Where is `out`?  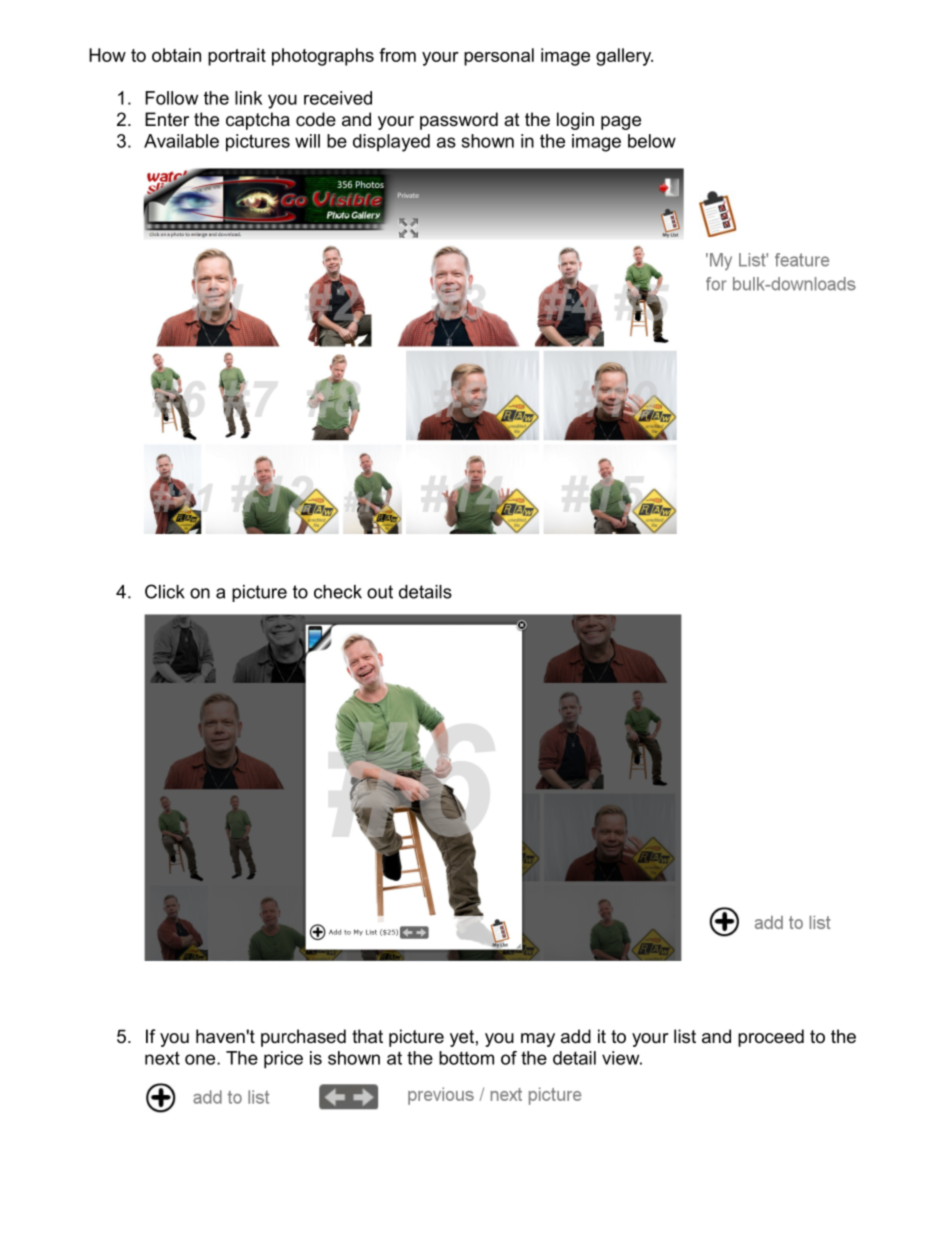 out is located at coordinates (380, 592).
